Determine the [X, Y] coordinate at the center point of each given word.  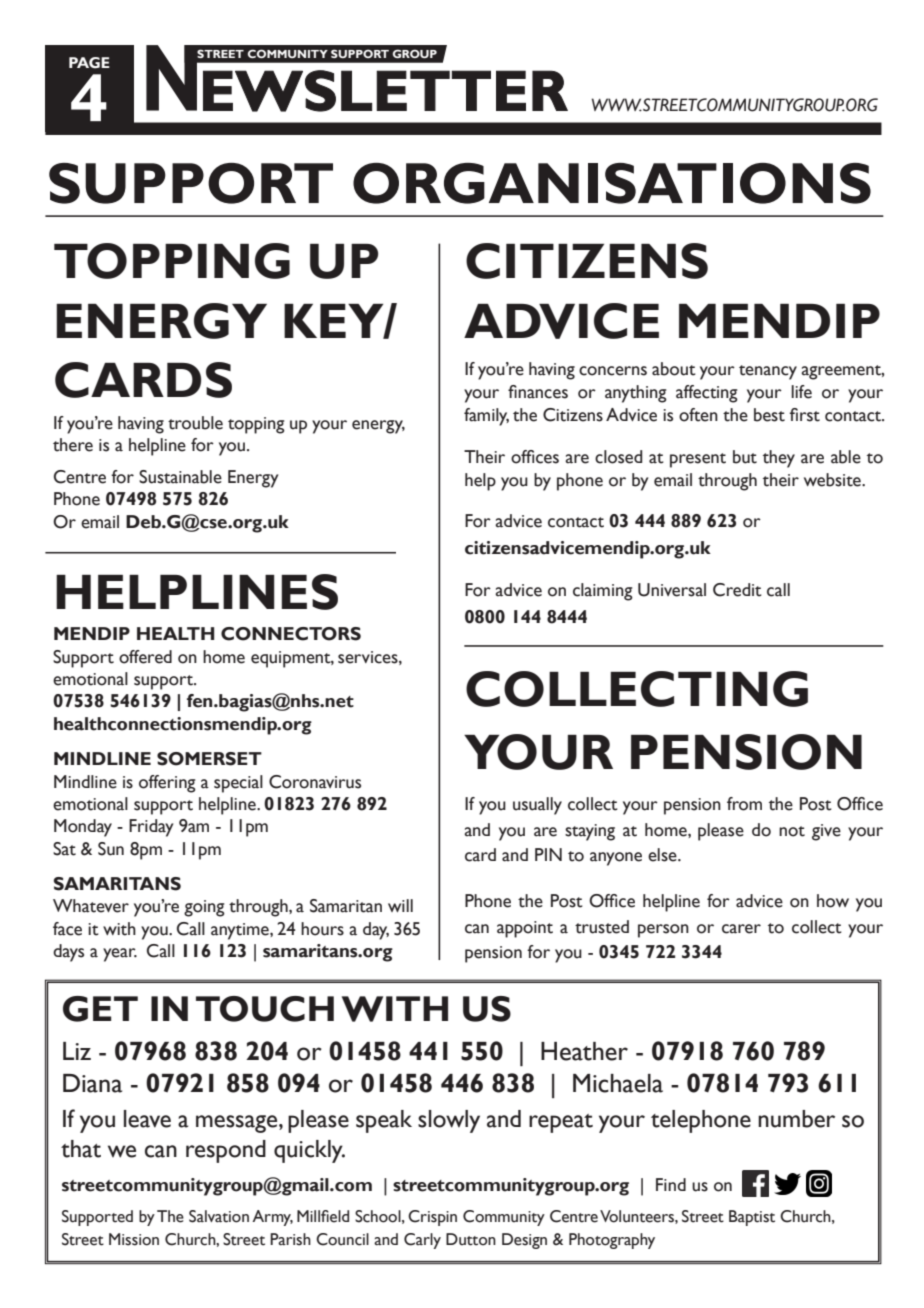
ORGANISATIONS [612, 183]
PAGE [89, 63]
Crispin [432, 1218]
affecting [707, 394]
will [400, 905]
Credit [737, 590]
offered [145, 657]
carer [741, 929]
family [486, 417]
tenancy [768, 372]
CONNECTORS [291, 634]
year [120, 955]
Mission [134, 1239]
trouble [195, 423]
